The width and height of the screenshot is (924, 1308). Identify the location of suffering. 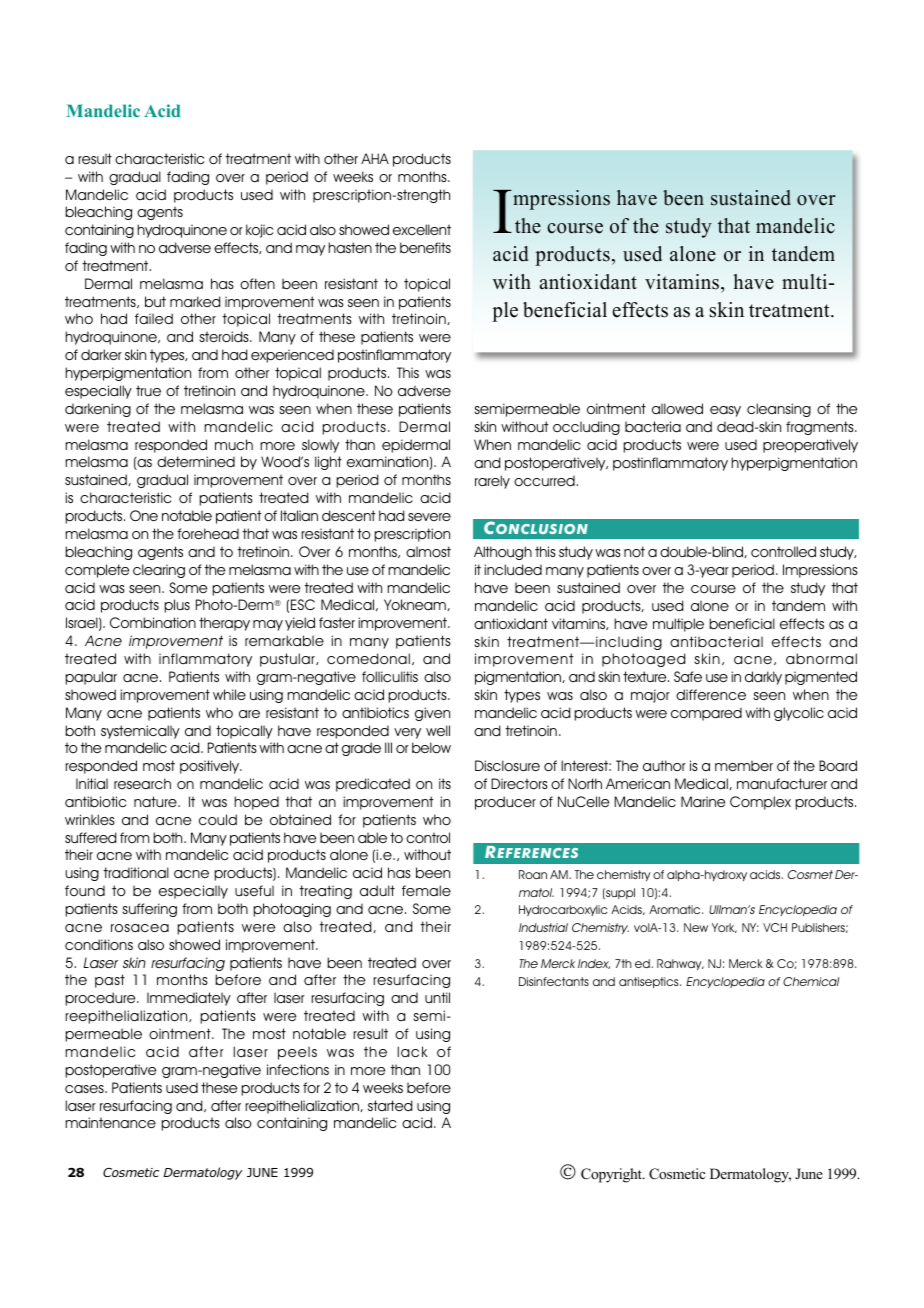
(149, 910).
